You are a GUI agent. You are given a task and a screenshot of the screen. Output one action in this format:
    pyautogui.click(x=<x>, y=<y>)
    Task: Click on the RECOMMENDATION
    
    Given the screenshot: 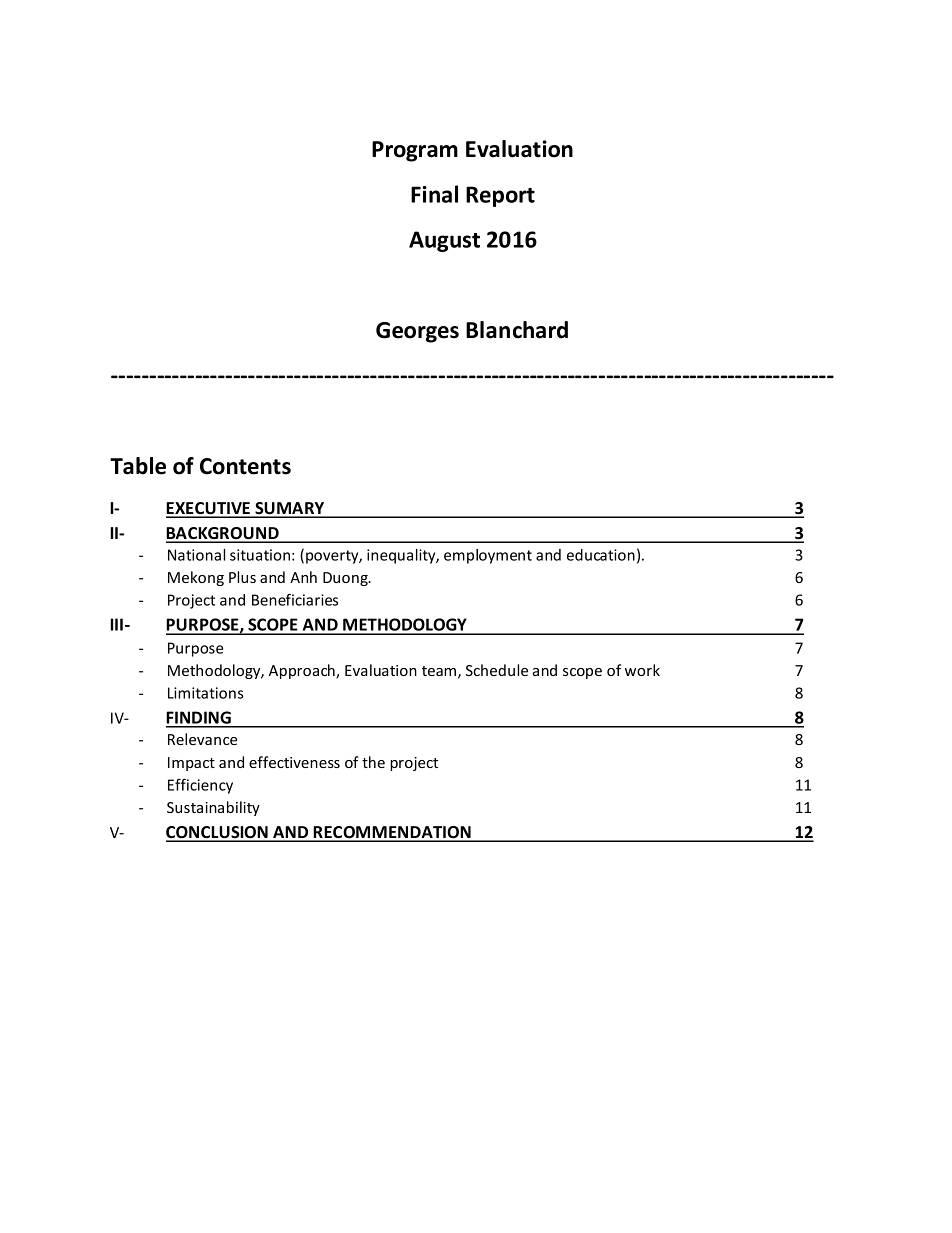 What is the action you would take?
    pyautogui.click(x=392, y=833)
